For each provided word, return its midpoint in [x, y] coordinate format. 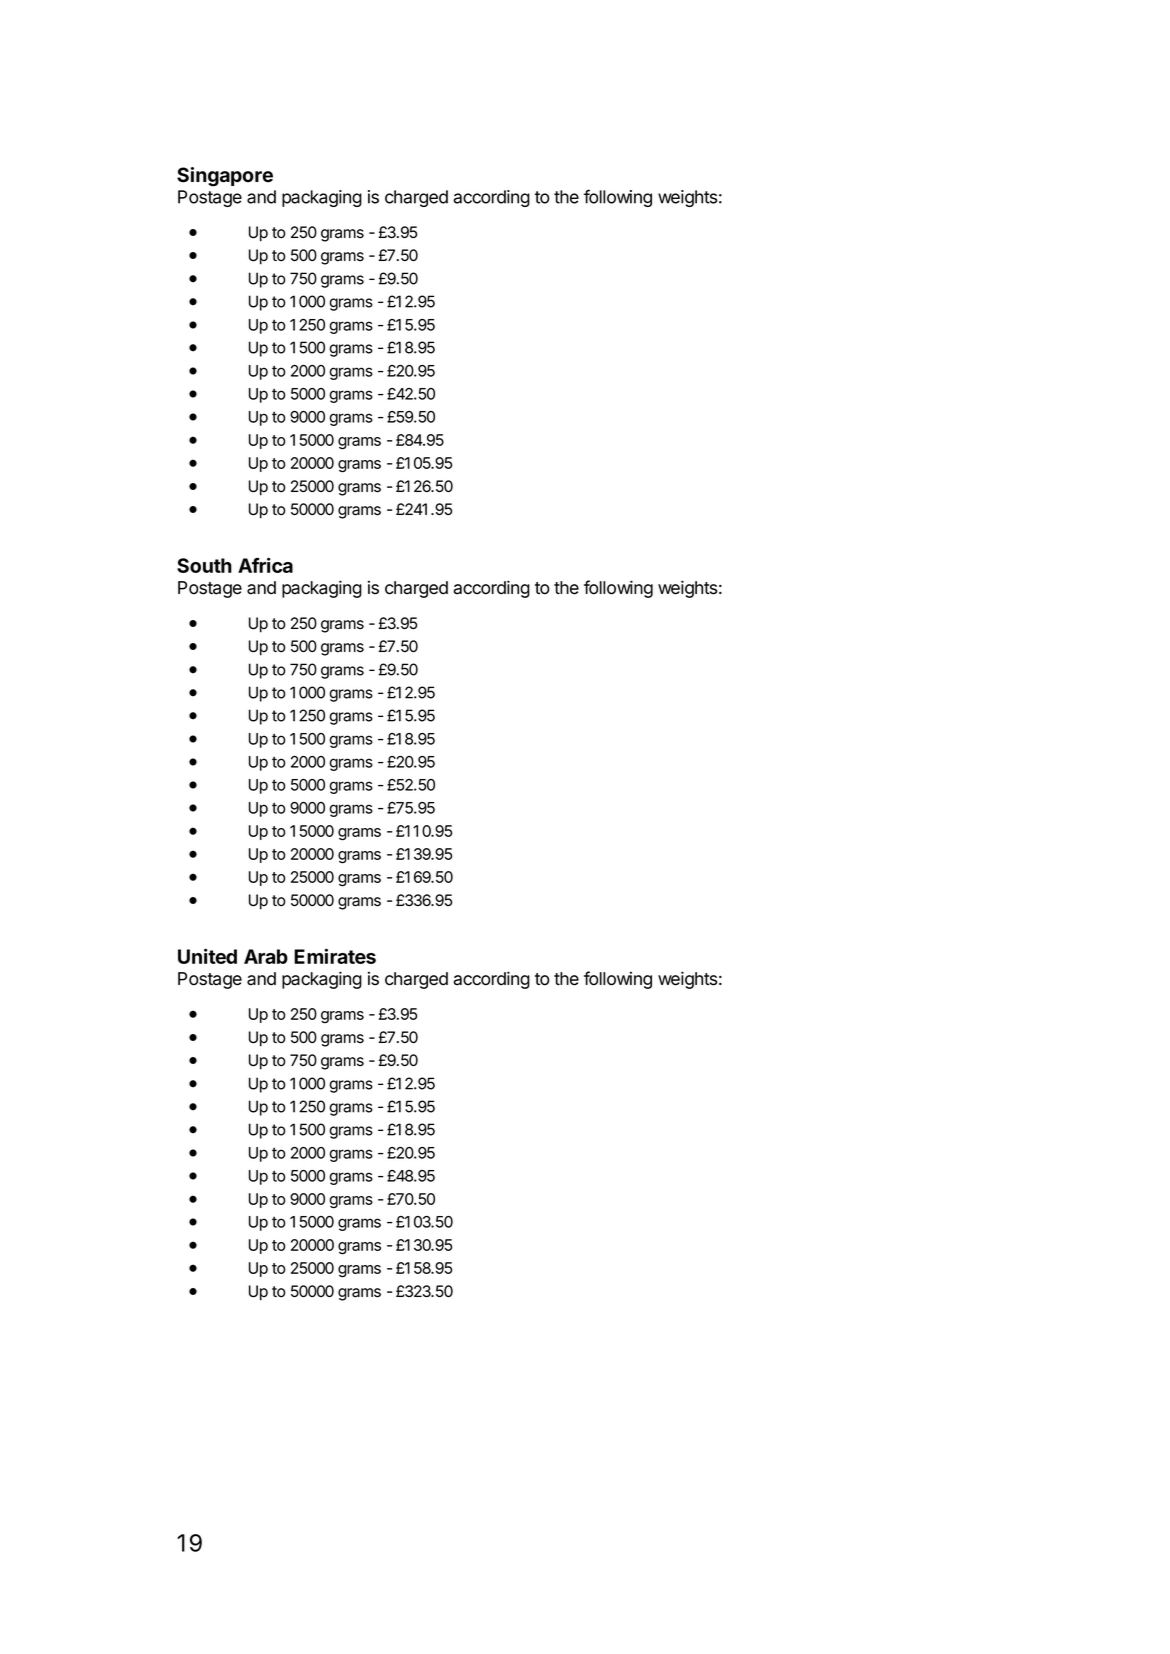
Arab [266, 956]
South [204, 565]
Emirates [335, 956]
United [207, 956]
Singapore [225, 177]
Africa [265, 565]
